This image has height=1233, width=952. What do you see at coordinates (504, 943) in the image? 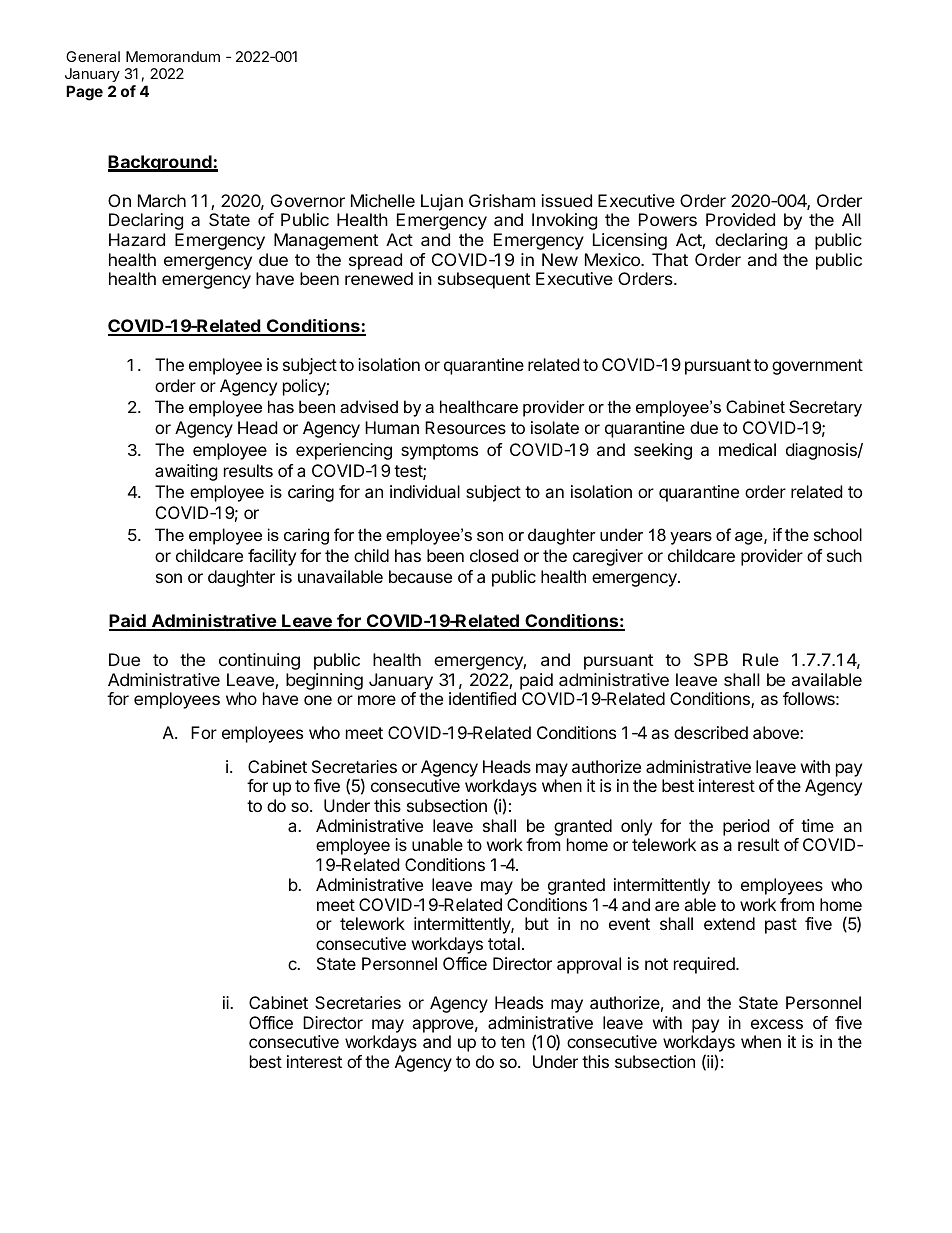
I see `total` at bounding box center [504, 943].
